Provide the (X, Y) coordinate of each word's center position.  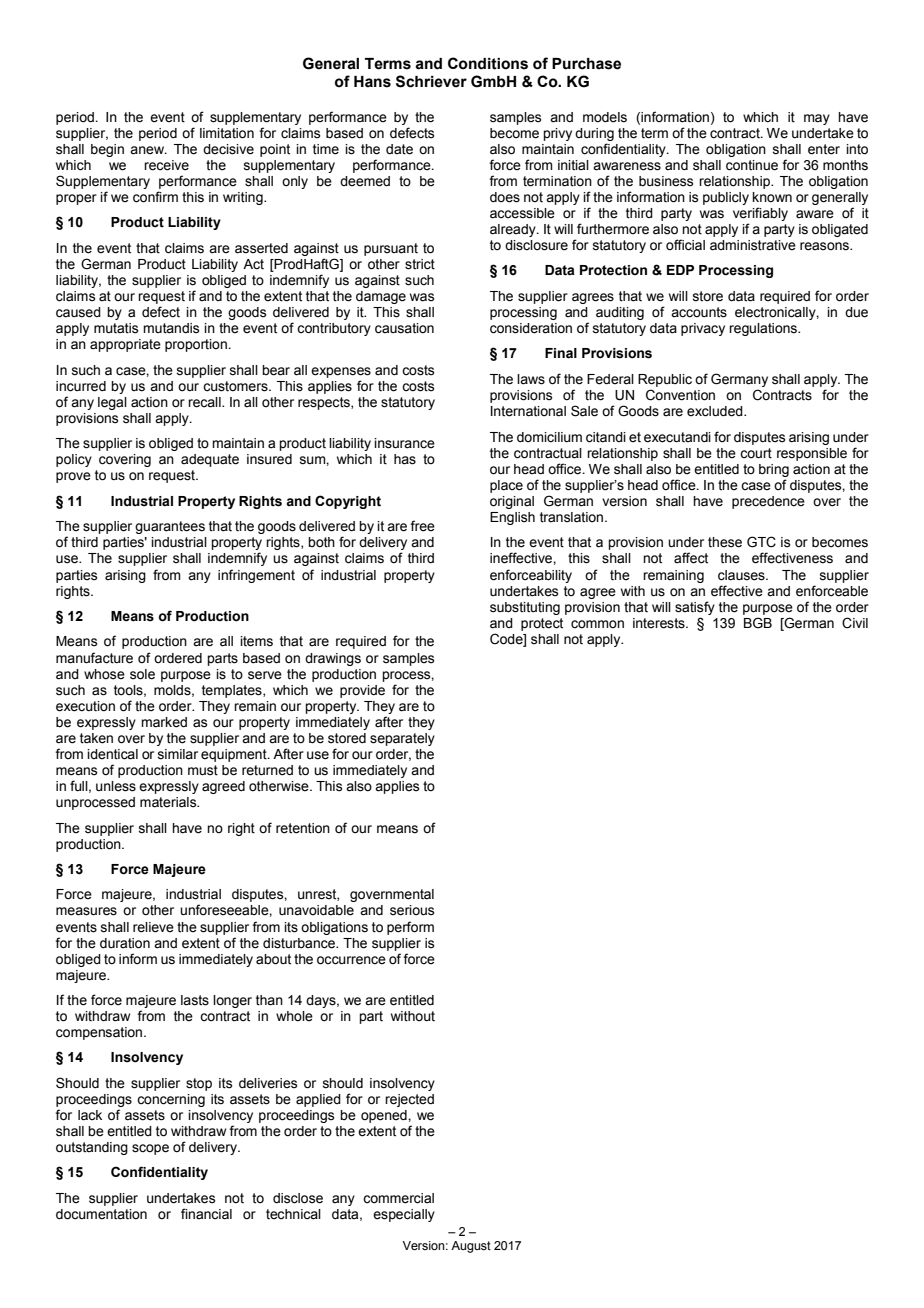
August (471, 1247)
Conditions (488, 63)
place (506, 486)
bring (774, 470)
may (817, 119)
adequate (210, 460)
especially (404, 1215)
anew (148, 150)
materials (169, 802)
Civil (855, 623)
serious (412, 910)
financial (206, 1214)
